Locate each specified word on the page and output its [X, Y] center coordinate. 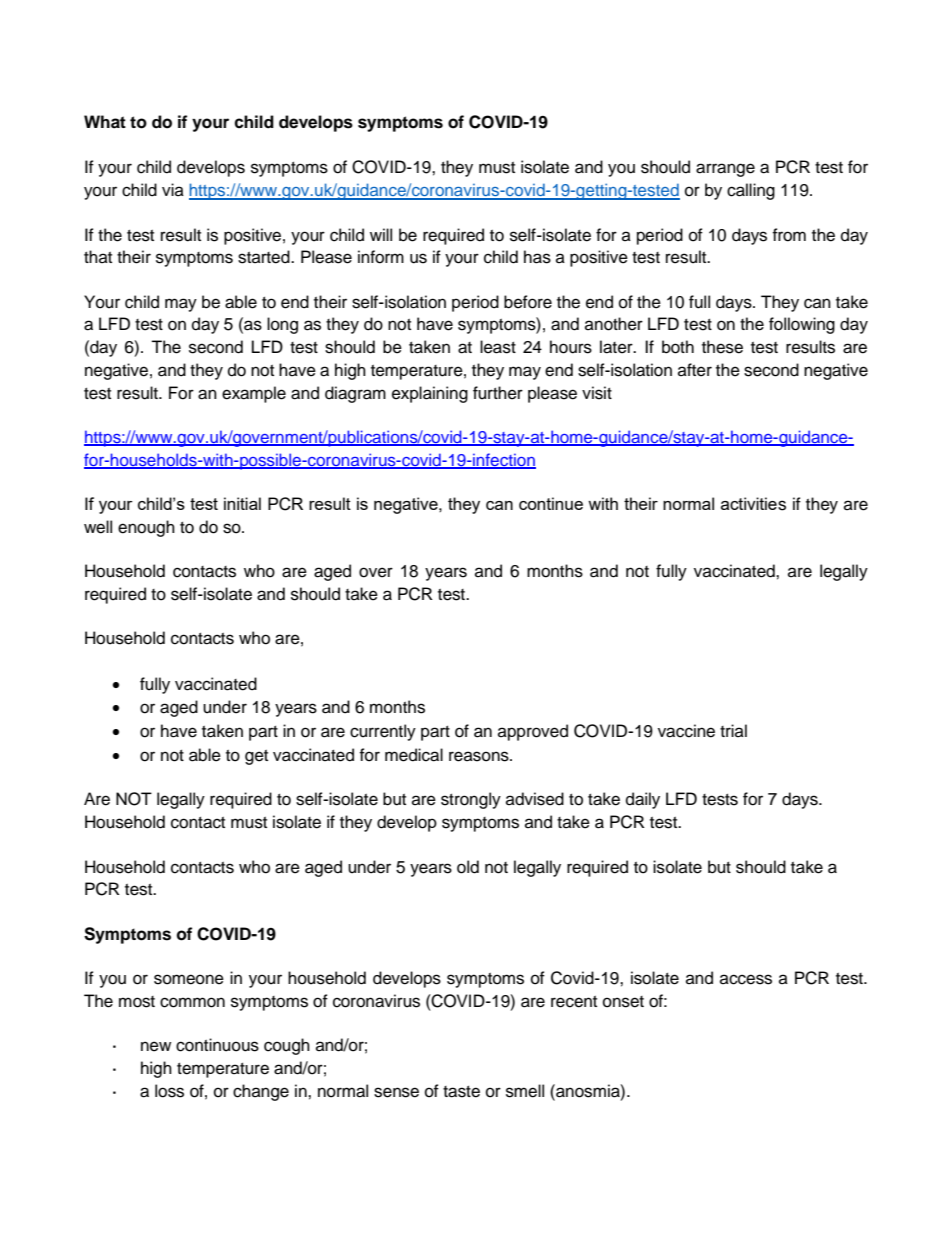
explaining [430, 394]
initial [242, 503]
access [746, 979]
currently [383, 732]
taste [461, 1092]
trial [733, 730]
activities [753, 504]
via [173, 189]
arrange [725, 170]
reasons [480, 756]
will [381, 234]
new [156, 1046]
